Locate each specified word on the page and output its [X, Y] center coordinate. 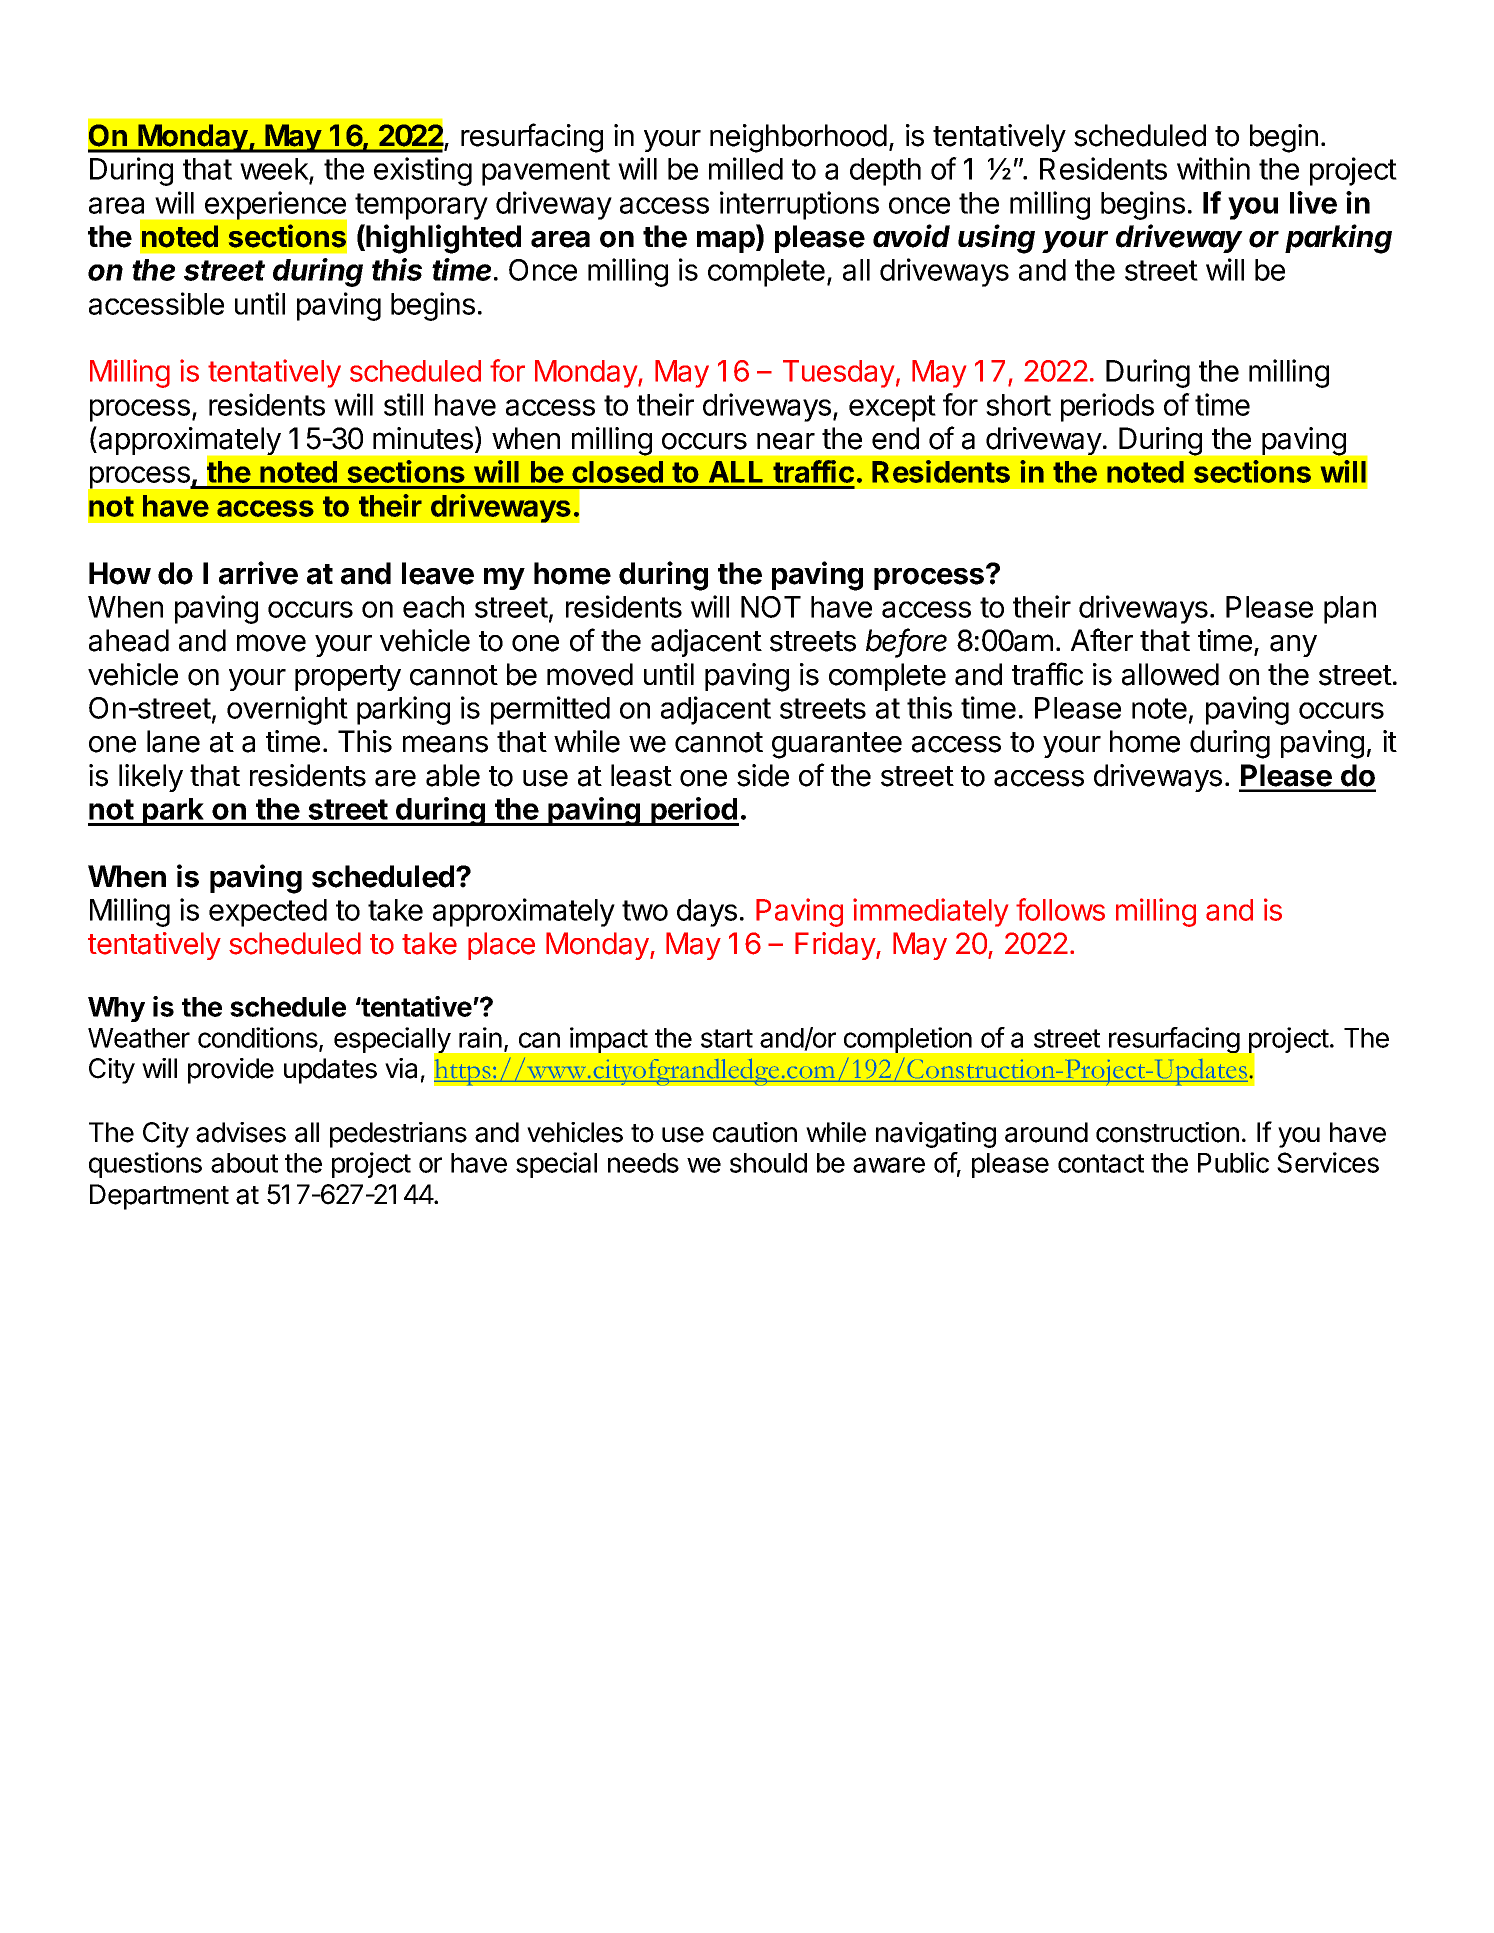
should [768, 1163]
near [786, 441]
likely [151, 778]
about [244, 1163]
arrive [258, 573]
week [275, 170]
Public [1233, 1162]
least [641, 775]
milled [746, 168]
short [1018, 405]
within [1213, 168]
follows [1060, 909]
